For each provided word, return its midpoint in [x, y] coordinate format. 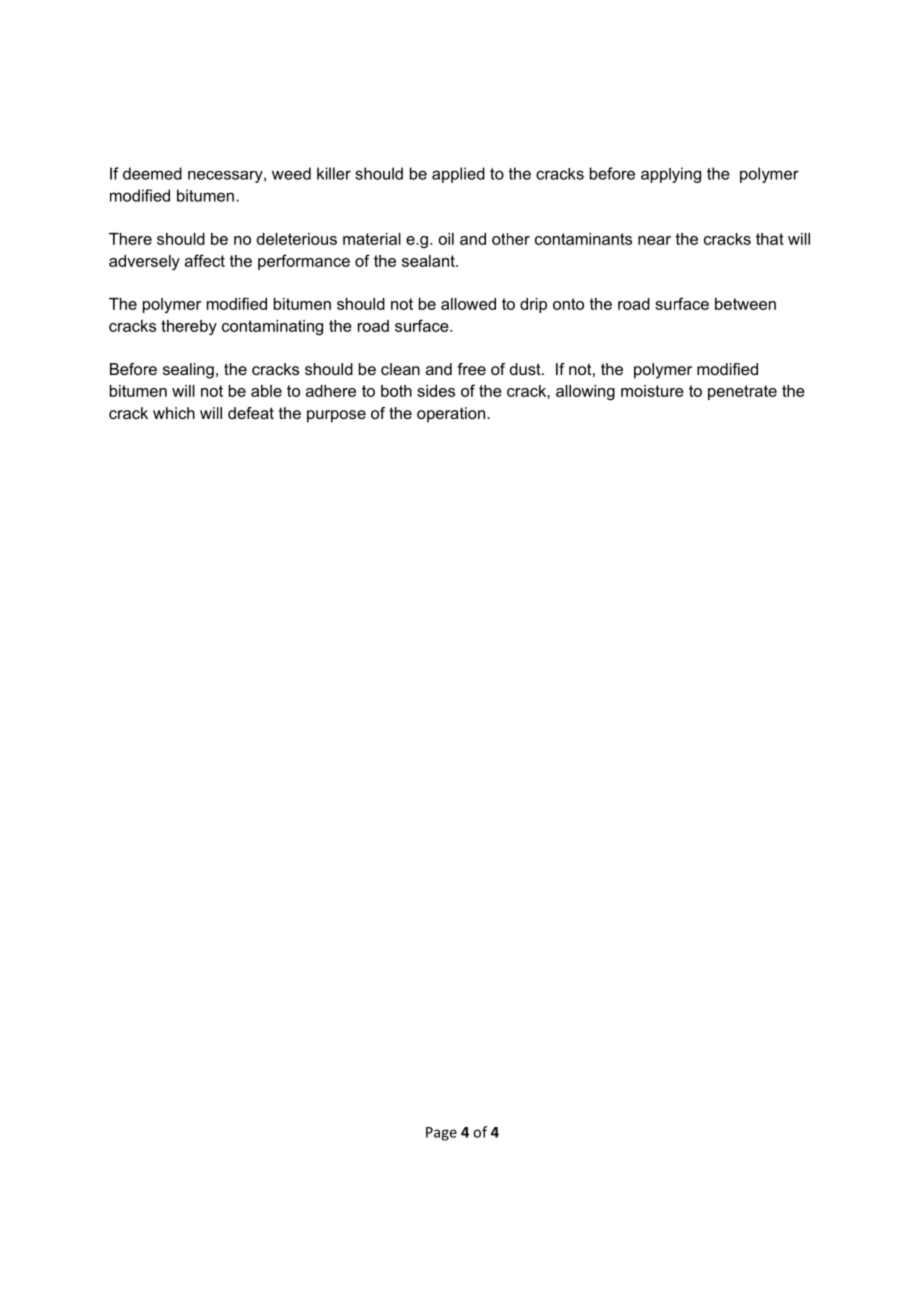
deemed [152, 173]
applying [671, 175]
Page [441, 1134]
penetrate [742, 392]
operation [451, 415]
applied [458, 175]
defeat [251, 413]
